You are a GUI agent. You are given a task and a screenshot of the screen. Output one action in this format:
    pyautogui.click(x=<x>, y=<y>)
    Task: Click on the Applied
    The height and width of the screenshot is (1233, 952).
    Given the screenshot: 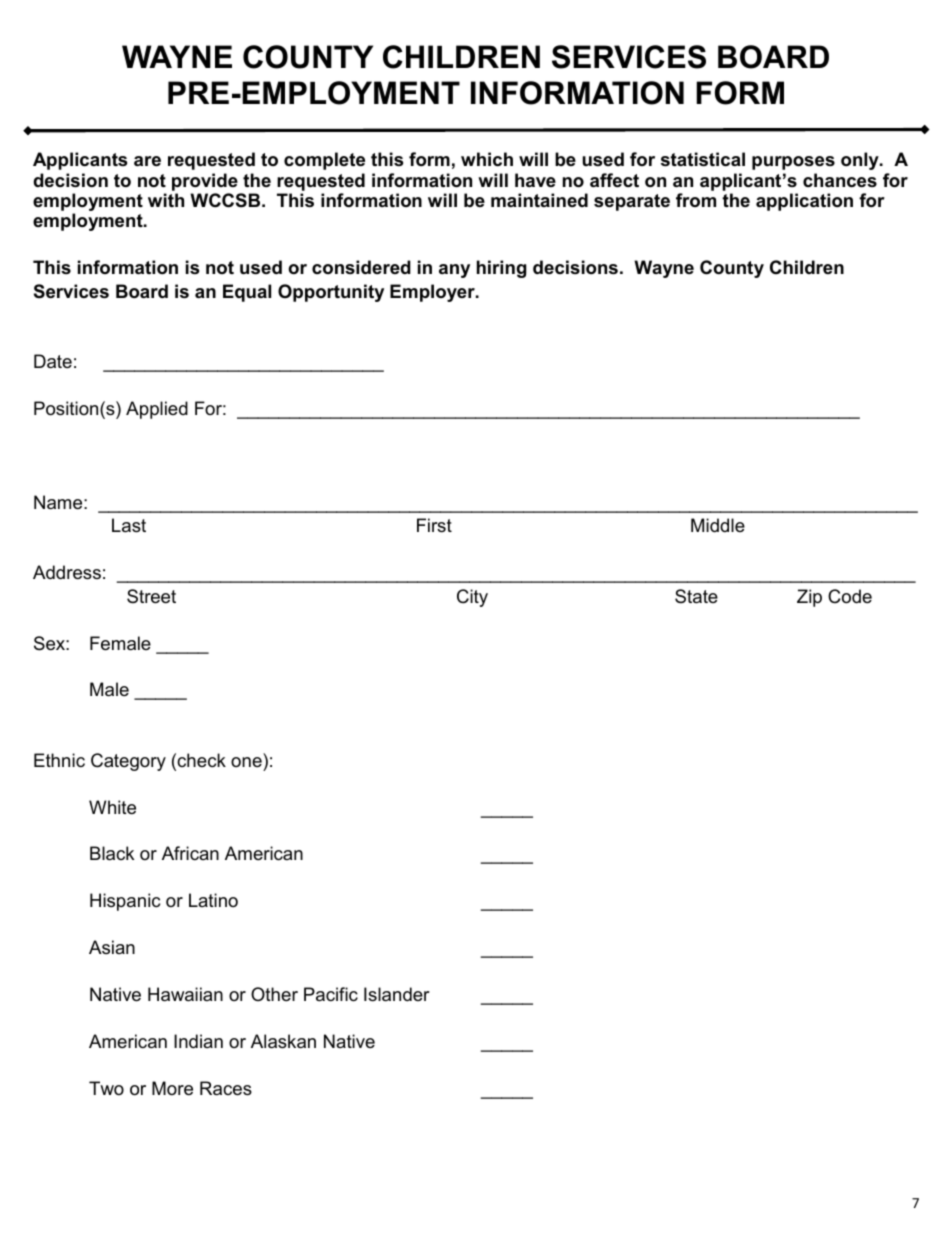 What is the action you would take?
    pyautogui.click(x=157, y=410)
